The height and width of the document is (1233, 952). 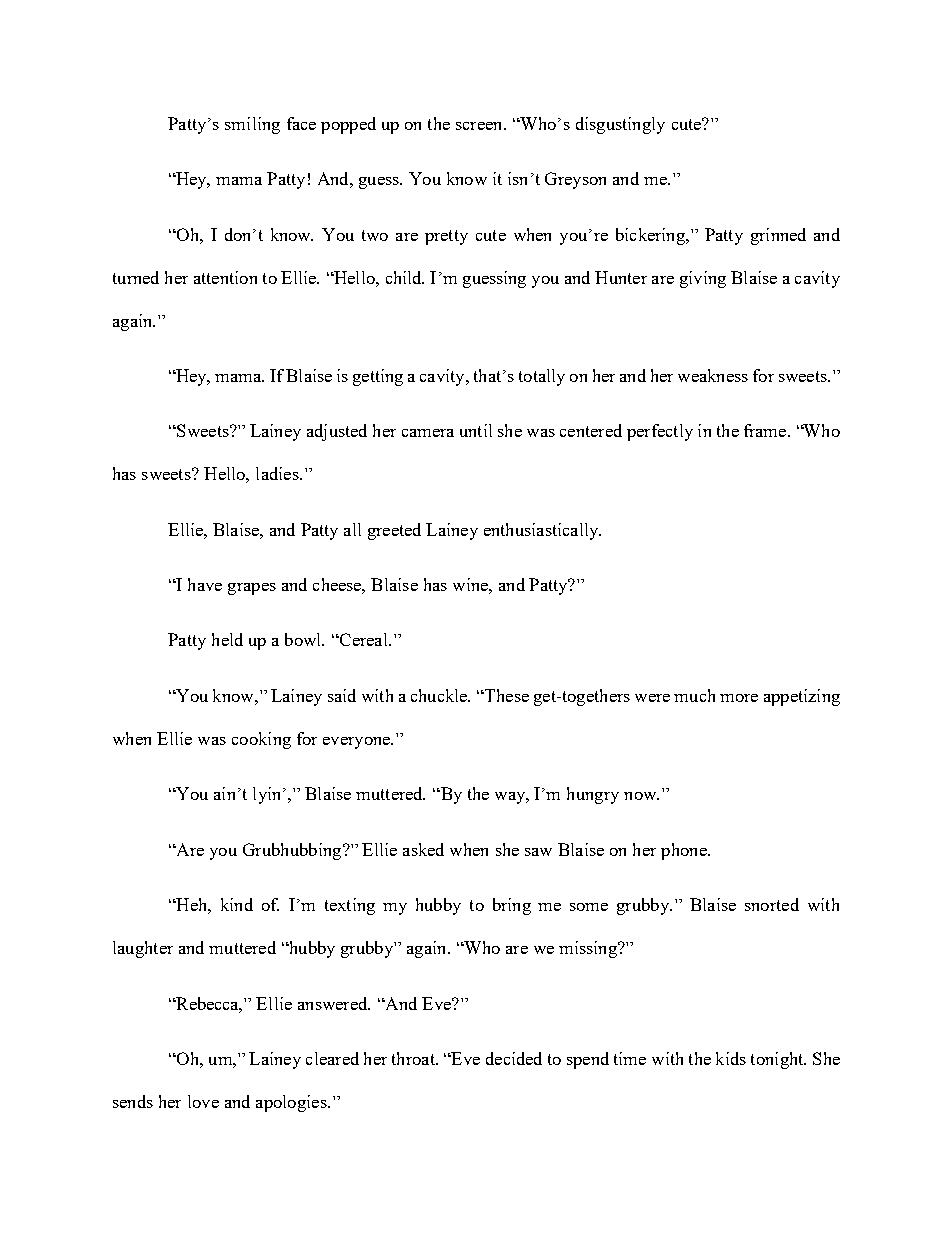 What do you see at coordinates (227, 639) in the document?
I see `held` at bounding box center [227, 639].
